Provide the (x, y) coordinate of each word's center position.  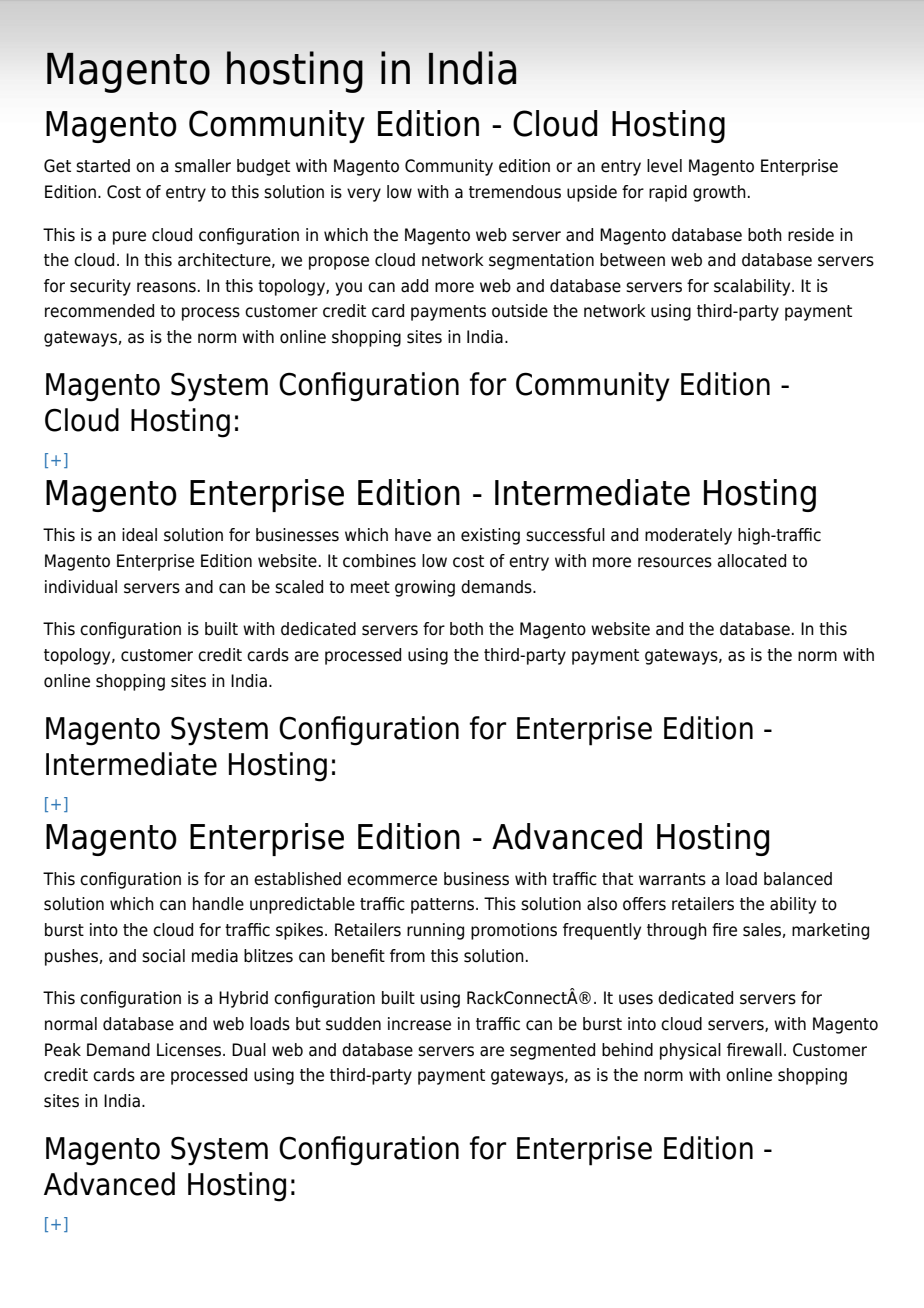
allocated (752, 561)
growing (425, 588)
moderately (688, 536)
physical (690, 1051)
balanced (798, 879)
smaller (203, 166)
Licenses (190, 1050)
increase (419, 1024)
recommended (99, 311)
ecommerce (392, 880)
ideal (139, 535)
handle (218, 904)
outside (520, 311)
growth (719, 193)
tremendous (515, 192)
